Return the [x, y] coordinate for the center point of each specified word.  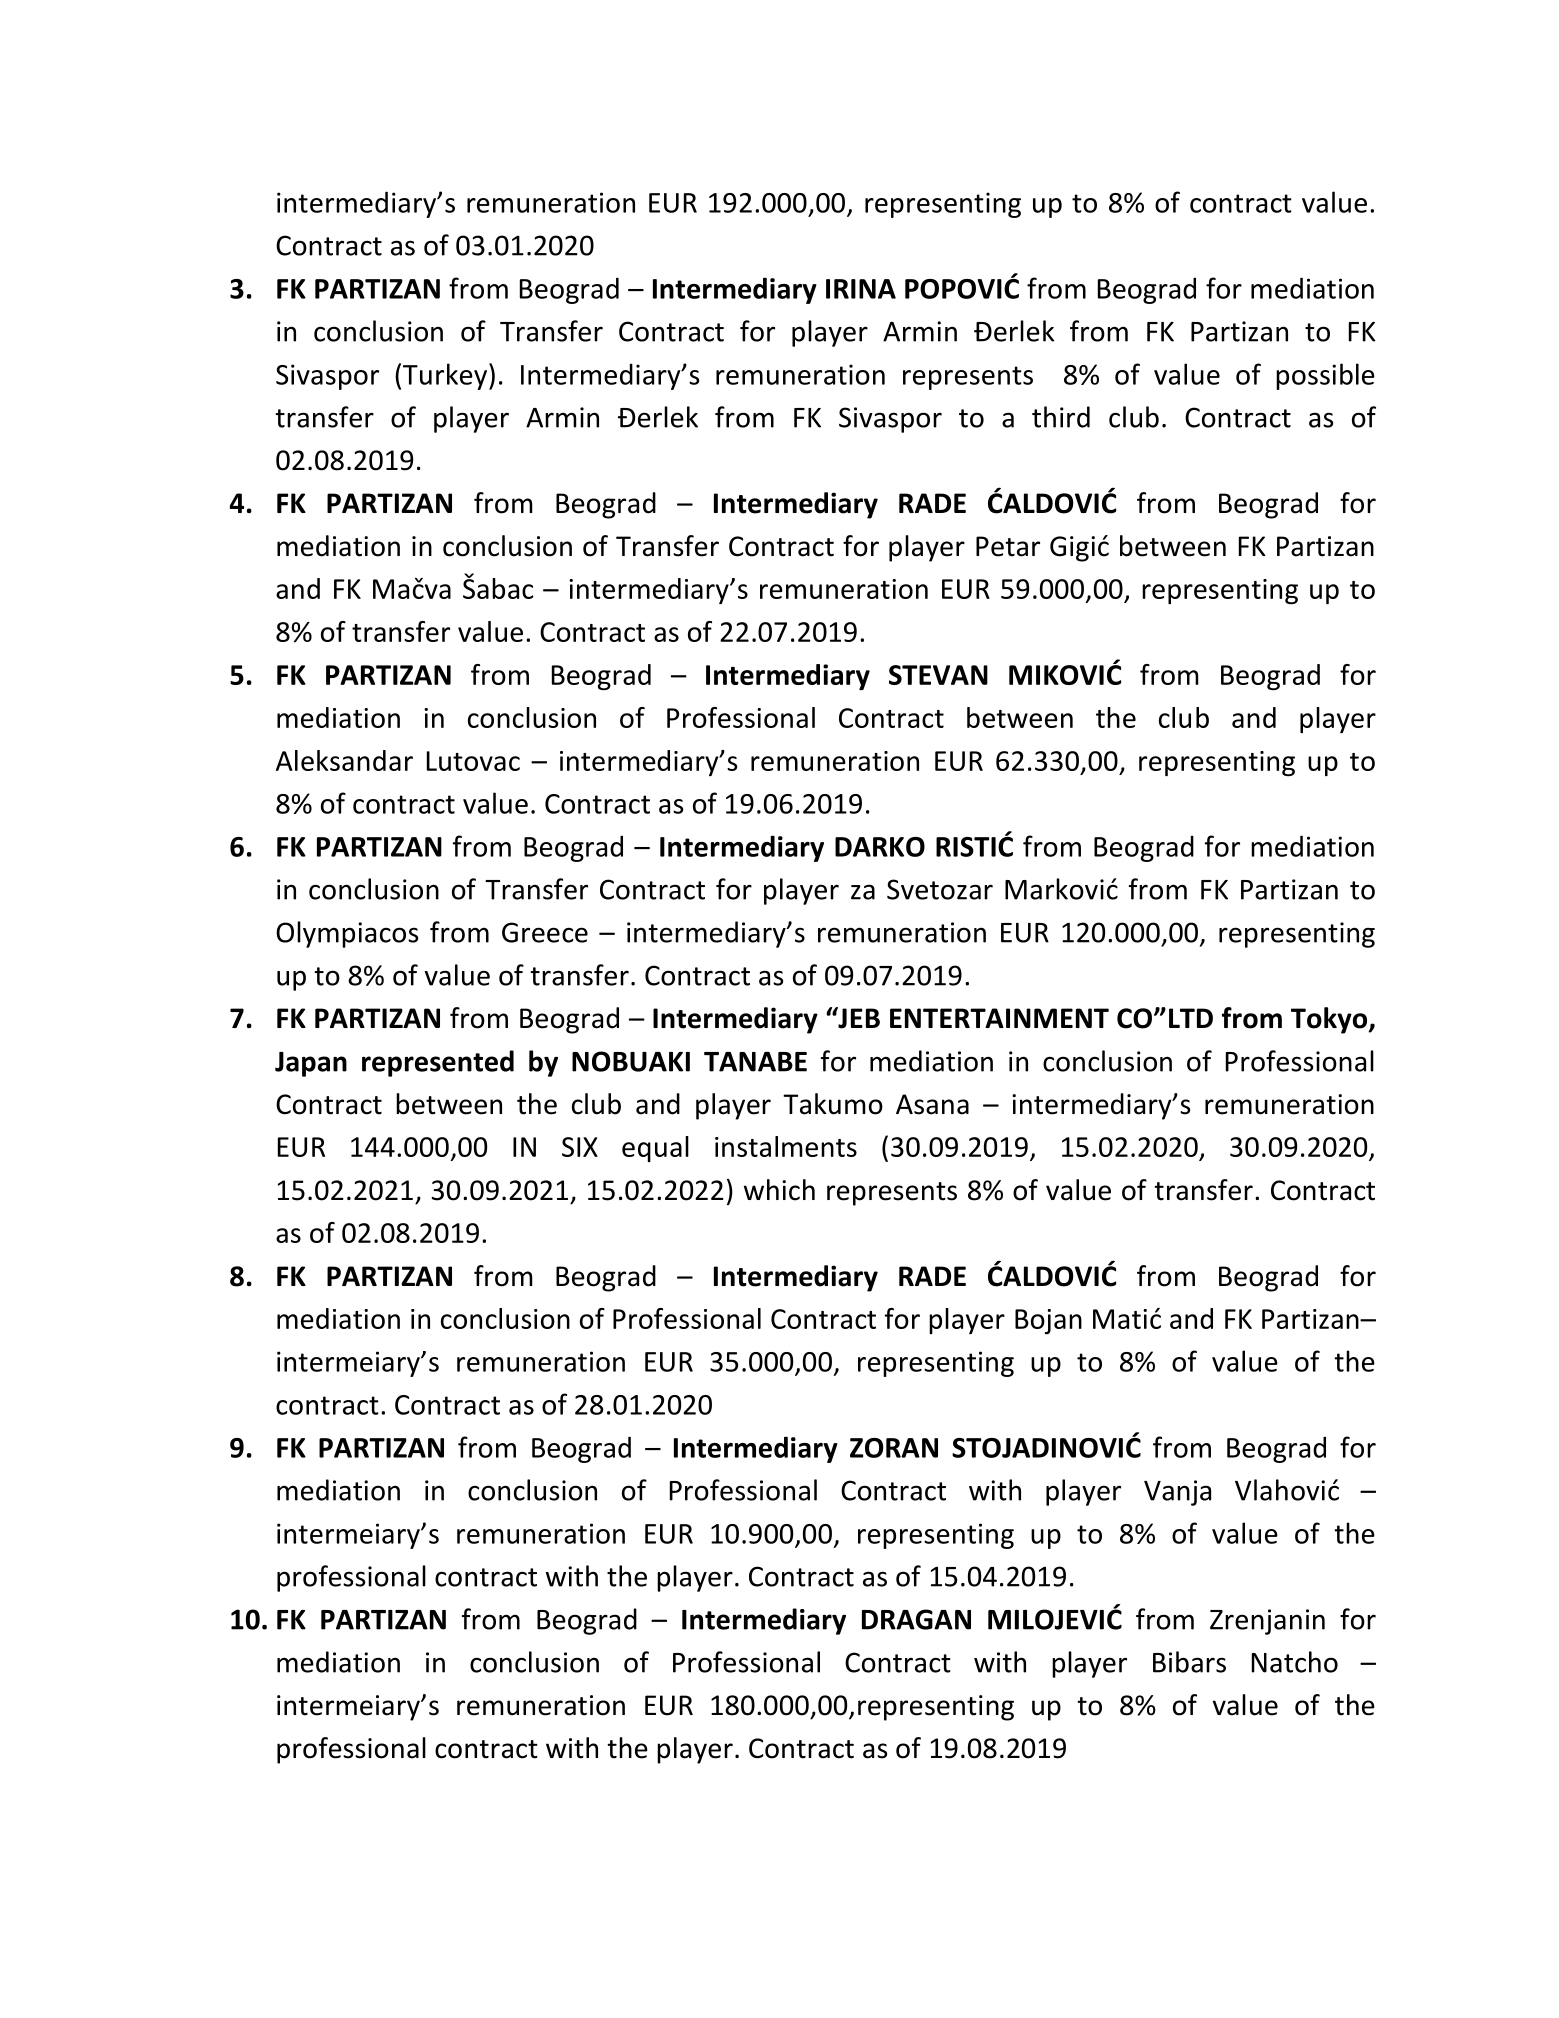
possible [1325, 376]
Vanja [1177, 1493]
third [1061, 417]
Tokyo [1330, 1020]
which [779, 1190]
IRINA [861, 289]
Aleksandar [344, 760]
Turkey [446, 376]
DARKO [880, 847]
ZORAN [894, 1448]
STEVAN [938, 675]
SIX [580, 1147]
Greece [545, 932]
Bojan [1048, 1321]
